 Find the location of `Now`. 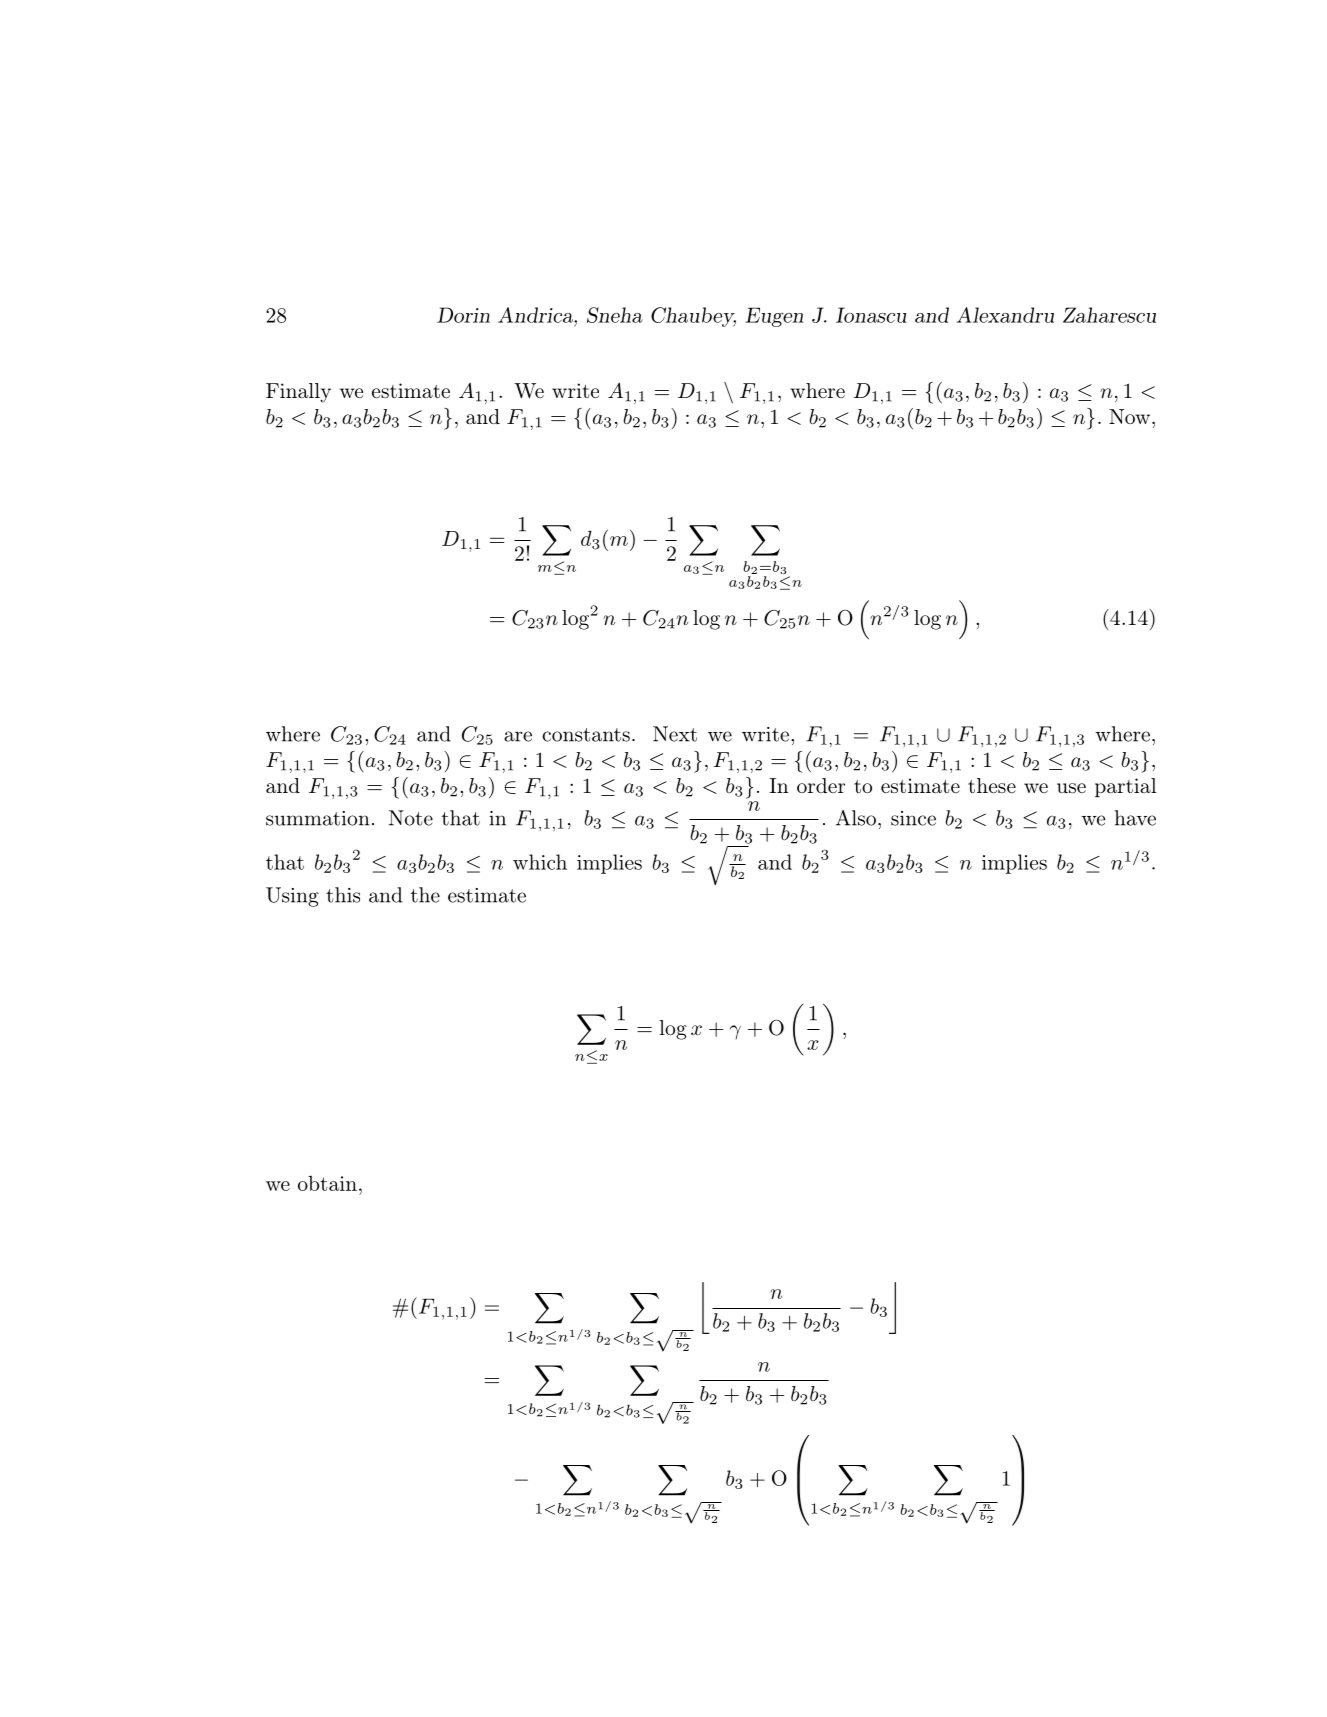

Now is located at coordinates (1131, 416).
